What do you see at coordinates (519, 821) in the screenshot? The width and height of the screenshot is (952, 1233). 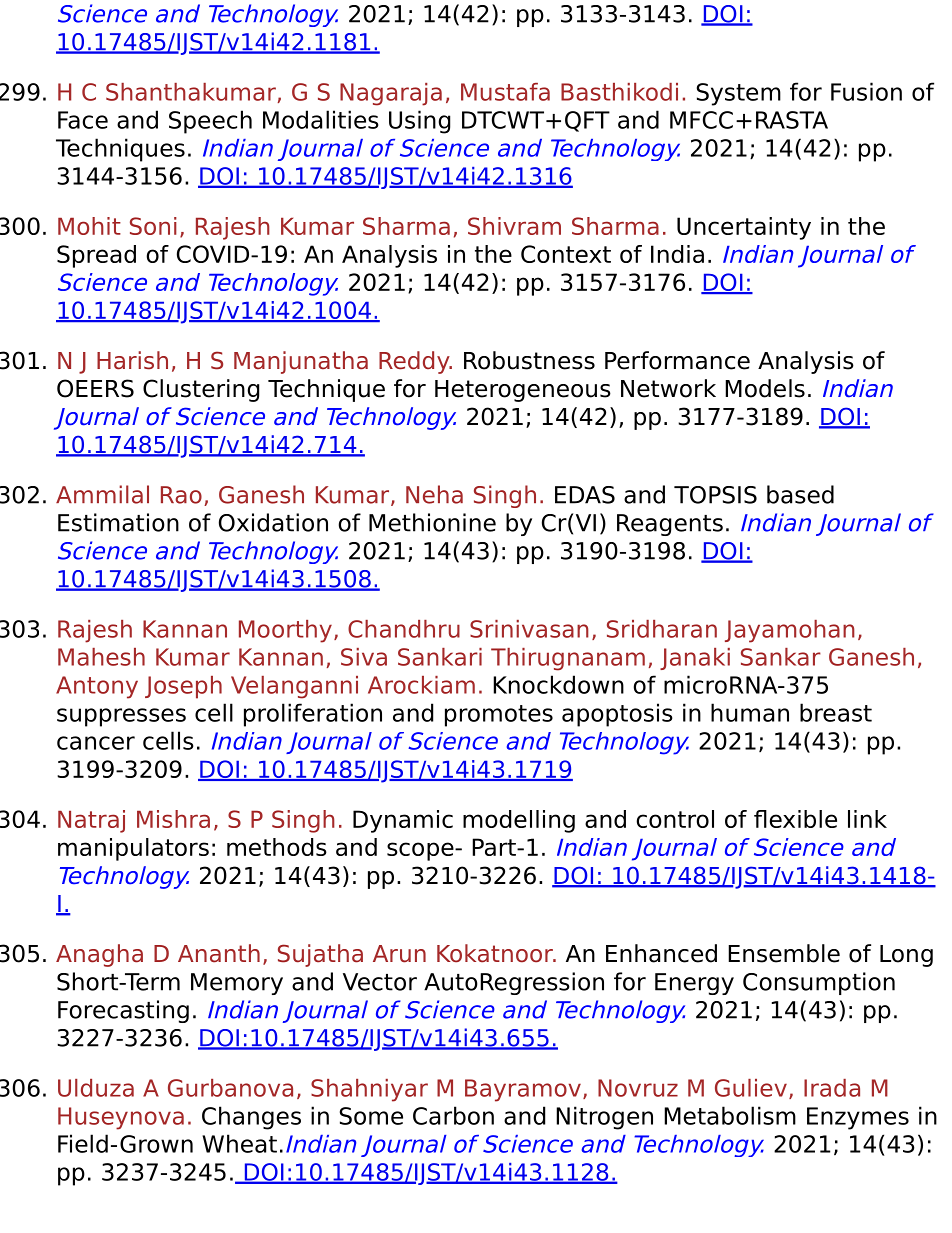 I see `modelling` at bounding box center [519, 821].
